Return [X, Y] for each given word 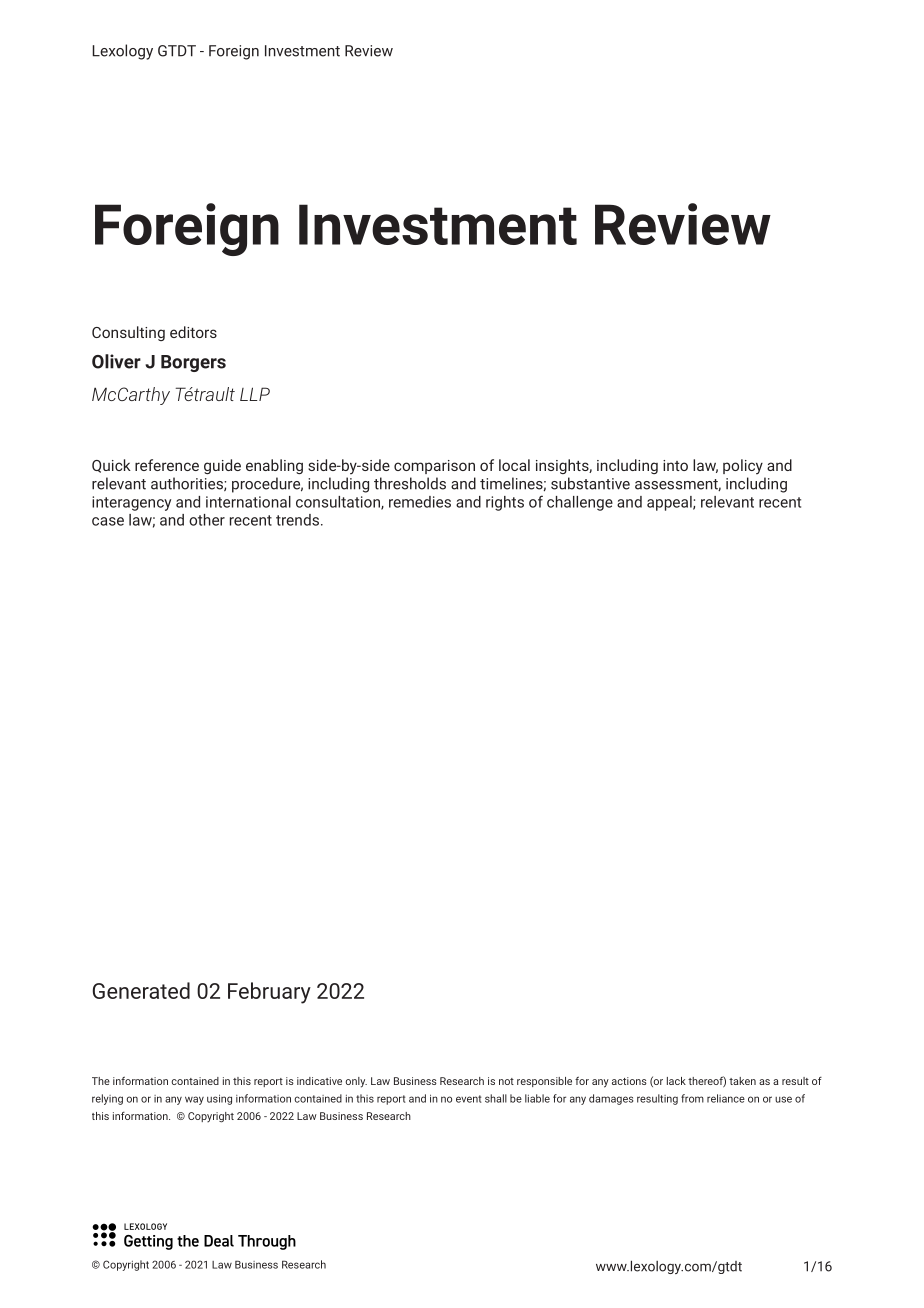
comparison [434, 467]
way [194, 1100]
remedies [420, 502]
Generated [141, 990]
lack [676, 1081]
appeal [669, 503]
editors [193, 332]
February [269, 993]
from [692, 1098]
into [675, 465]
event [469, 1099]
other [207, 520]
